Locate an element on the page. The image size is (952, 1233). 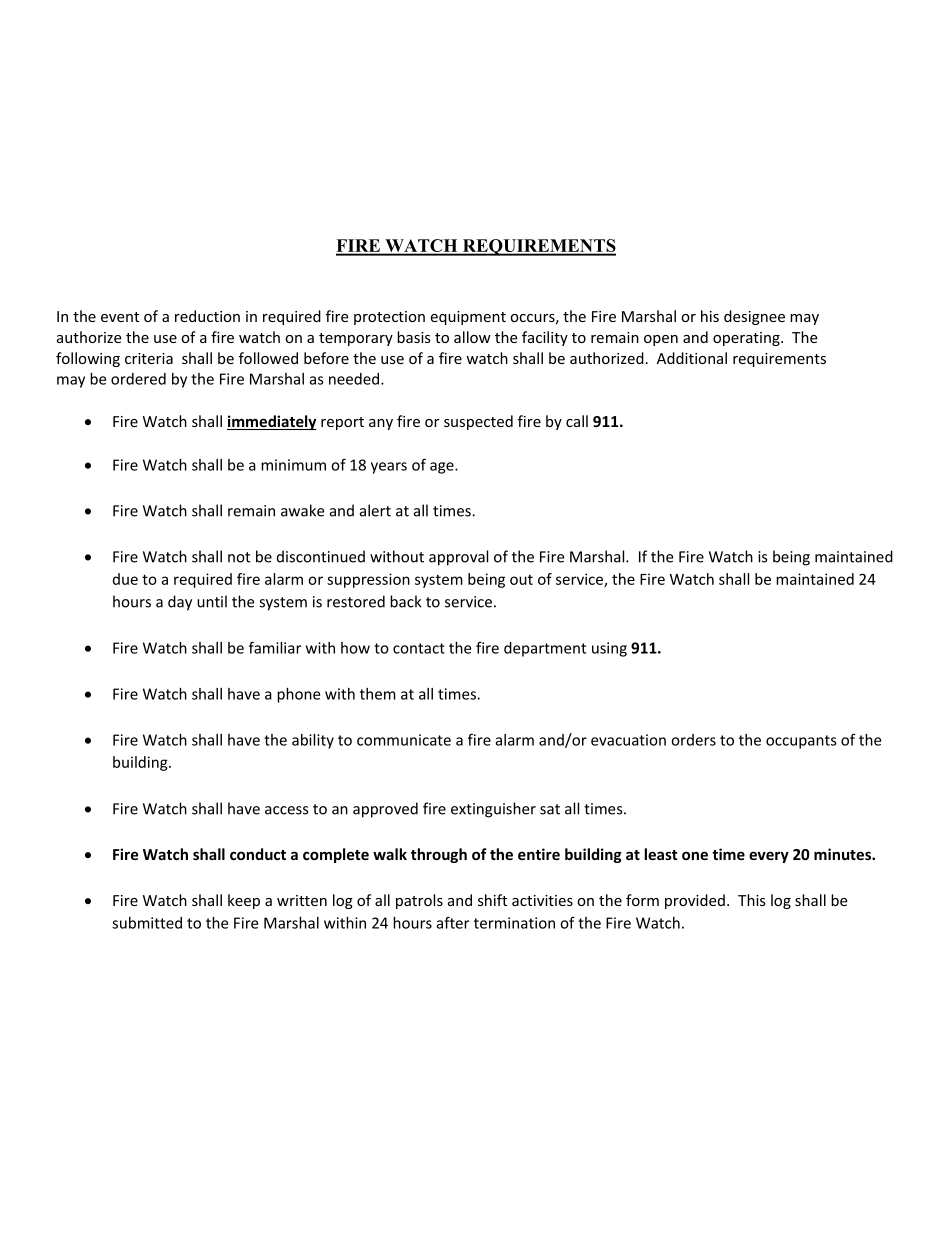
call is located at coordinates (577, 421).
